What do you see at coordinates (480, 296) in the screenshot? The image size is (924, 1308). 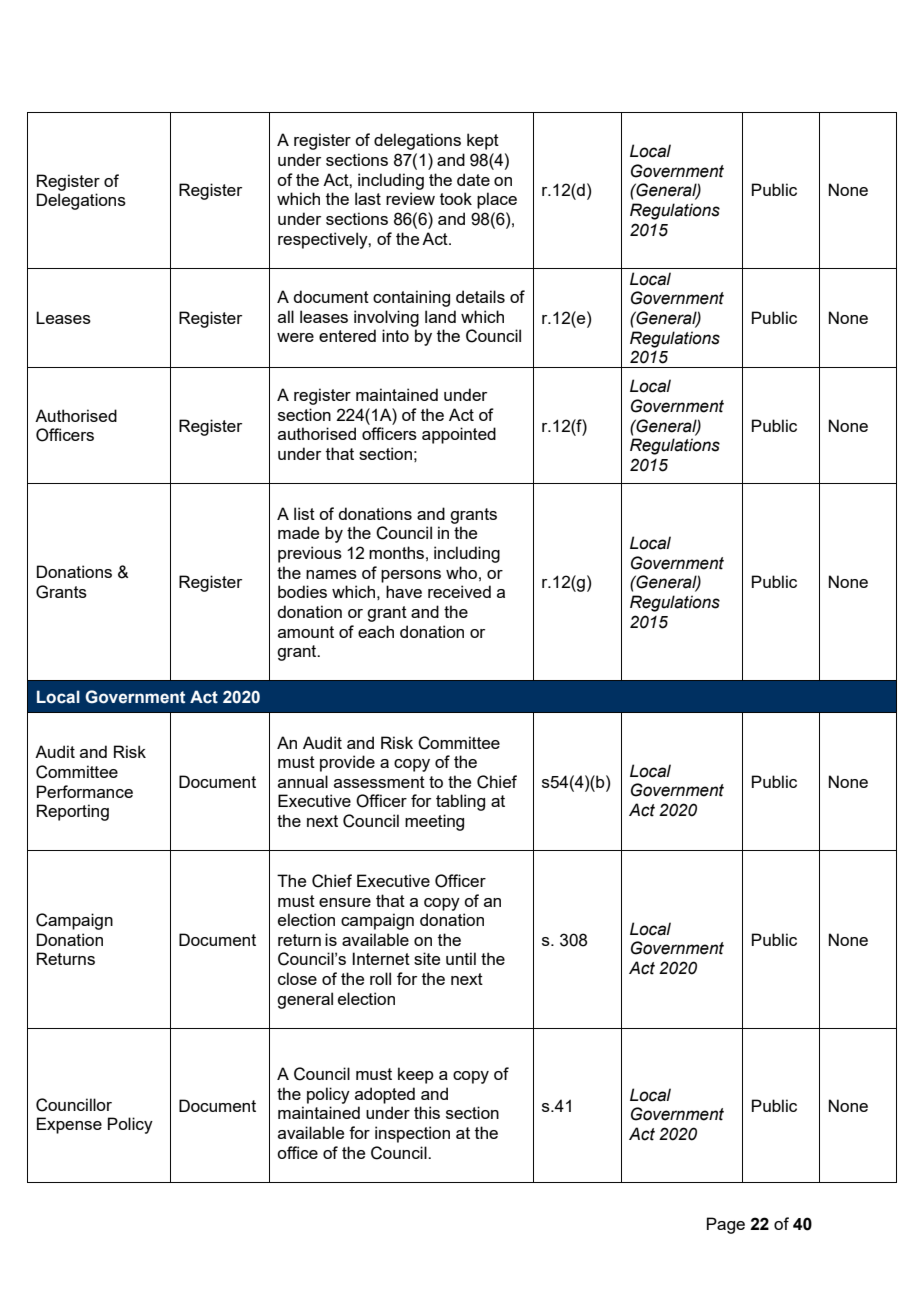 I see `details` at bounding box center [480, 296].
